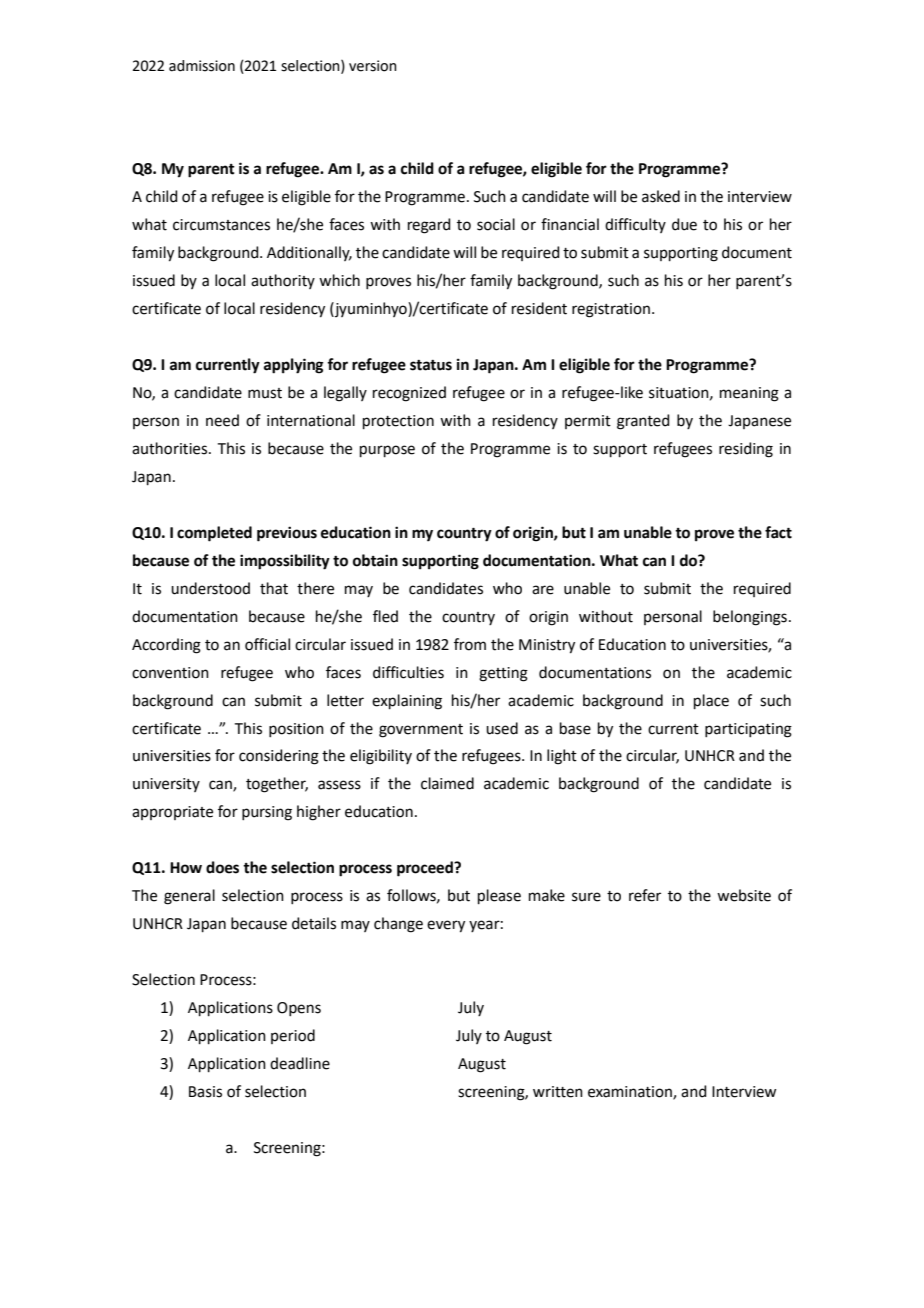 This page has height=1308, width=924. Describe the element at coordinates (684, 224) in the page. I see `due` at that location.
